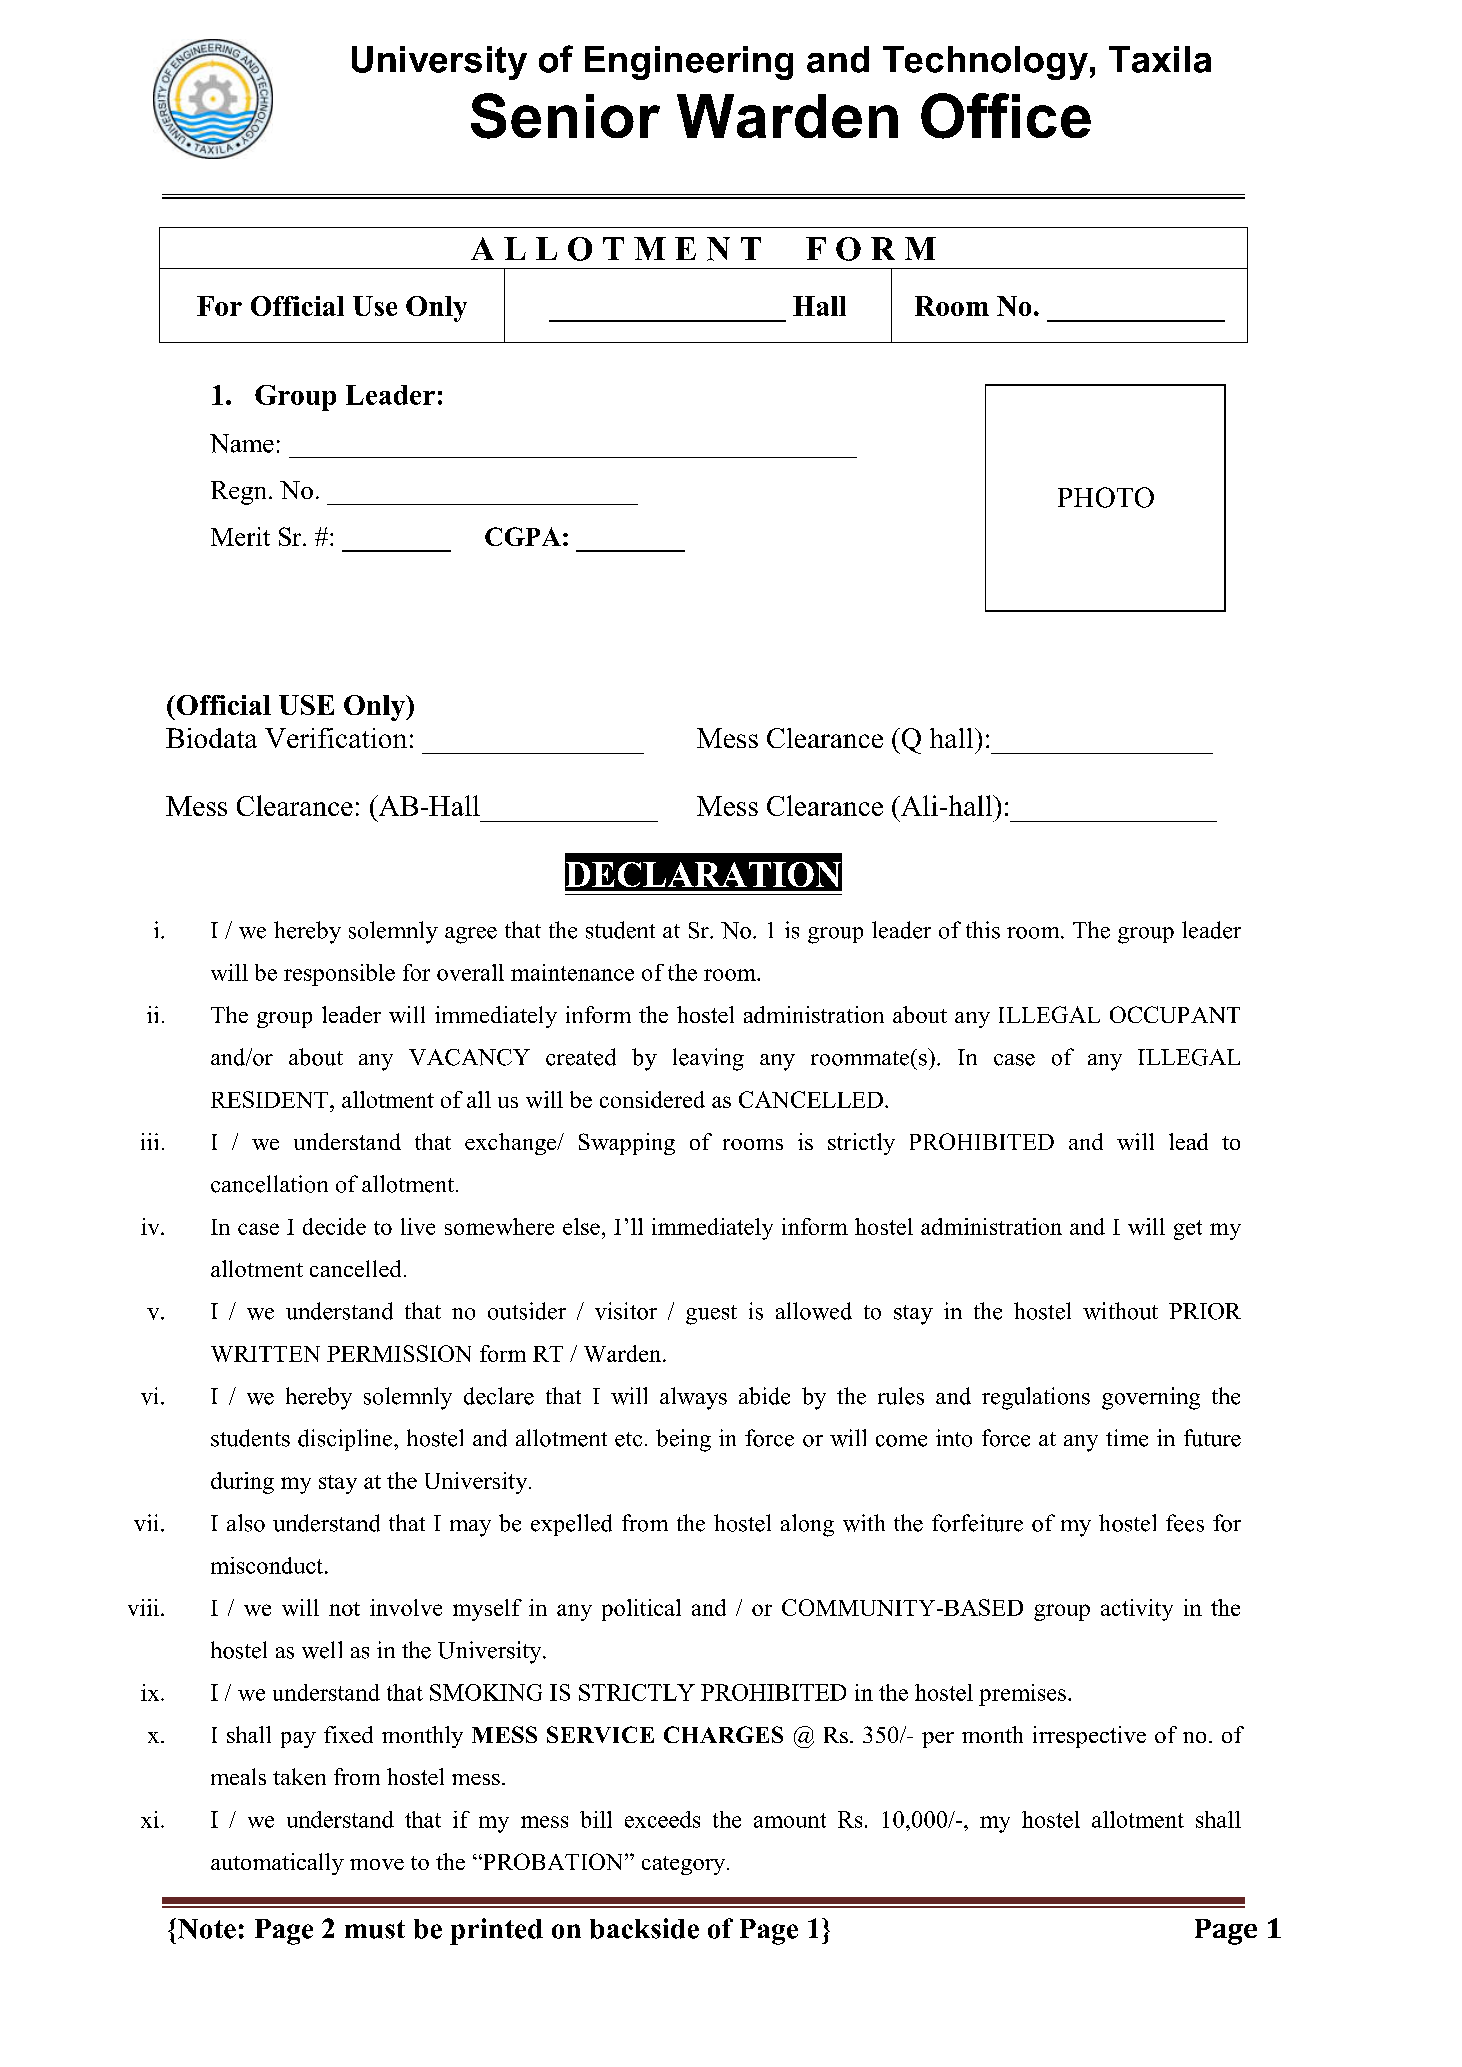 This page has height=2067, width=1462. I want to click on automatically, so click(277, 1864).
